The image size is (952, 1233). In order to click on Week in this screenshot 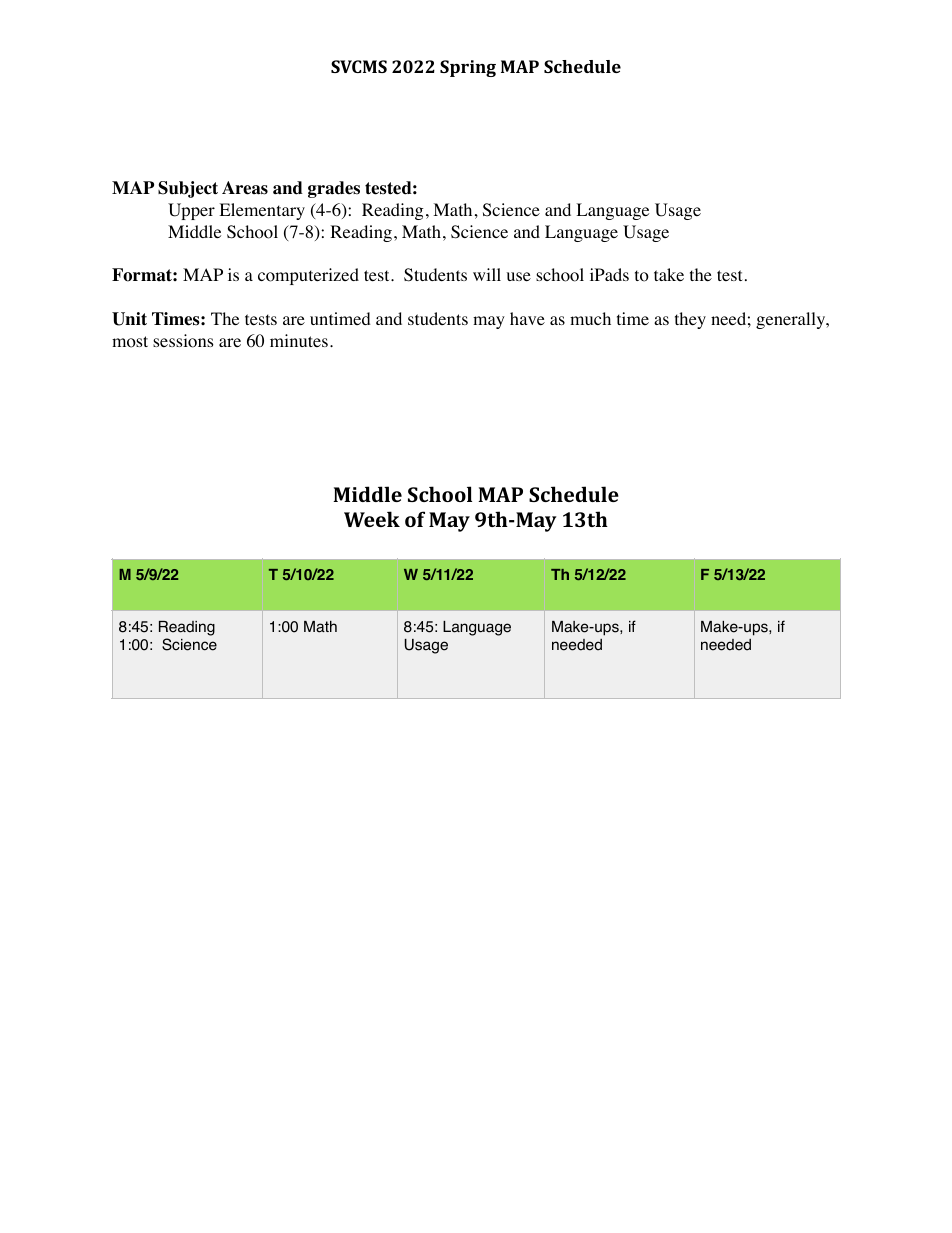, I will do `click(372, 519)`.
